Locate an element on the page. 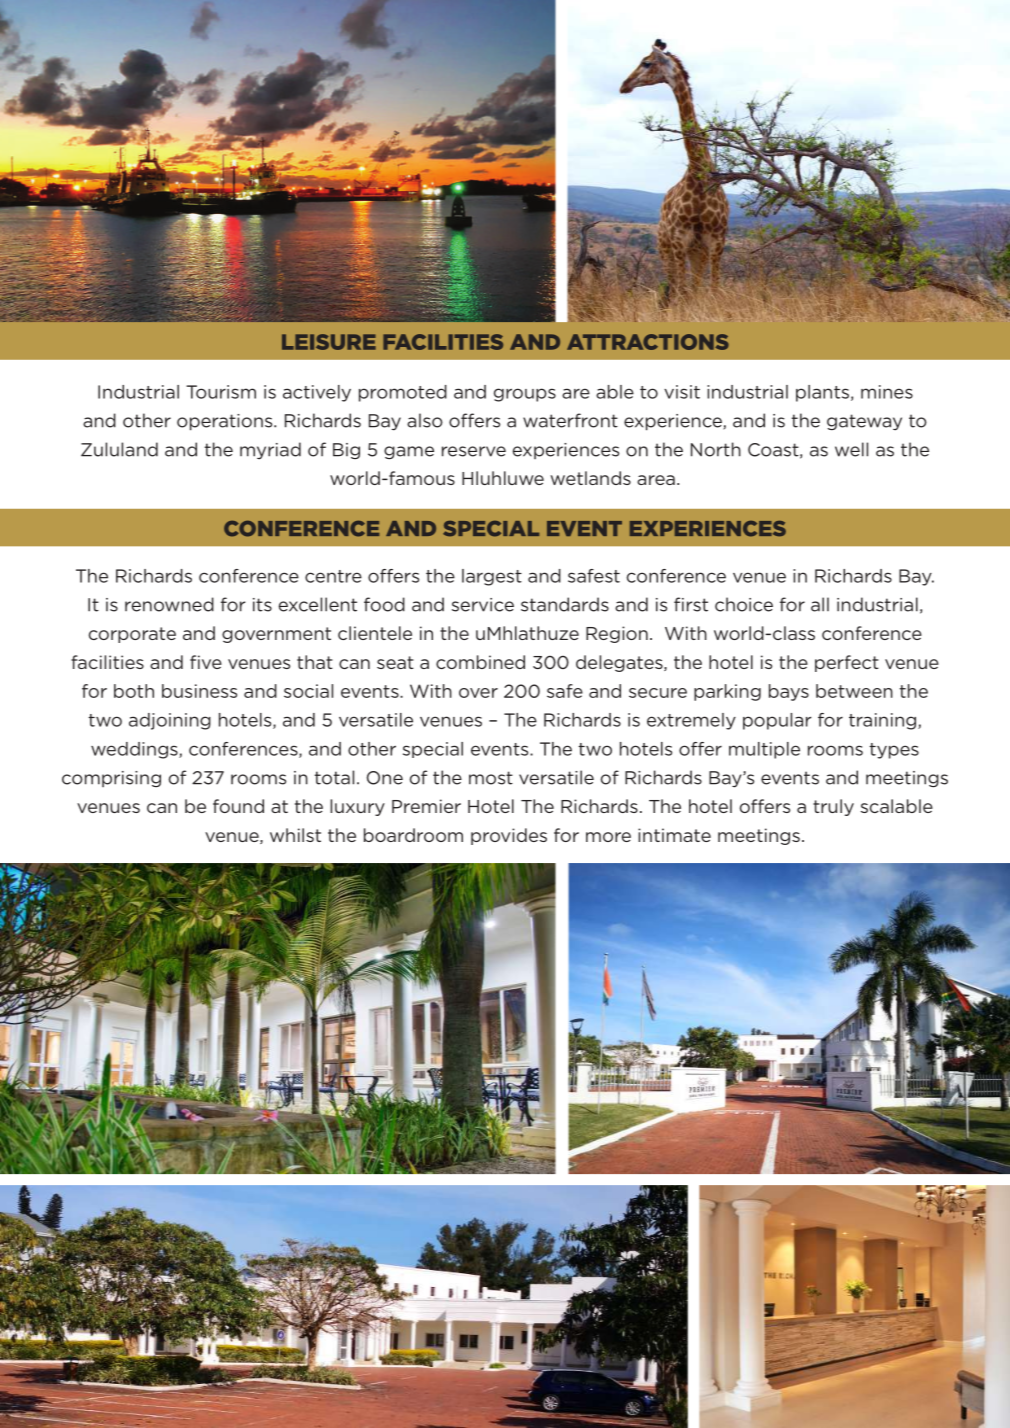 The image size is (1010, 1428). groups is located at coordinates (525, 395).
